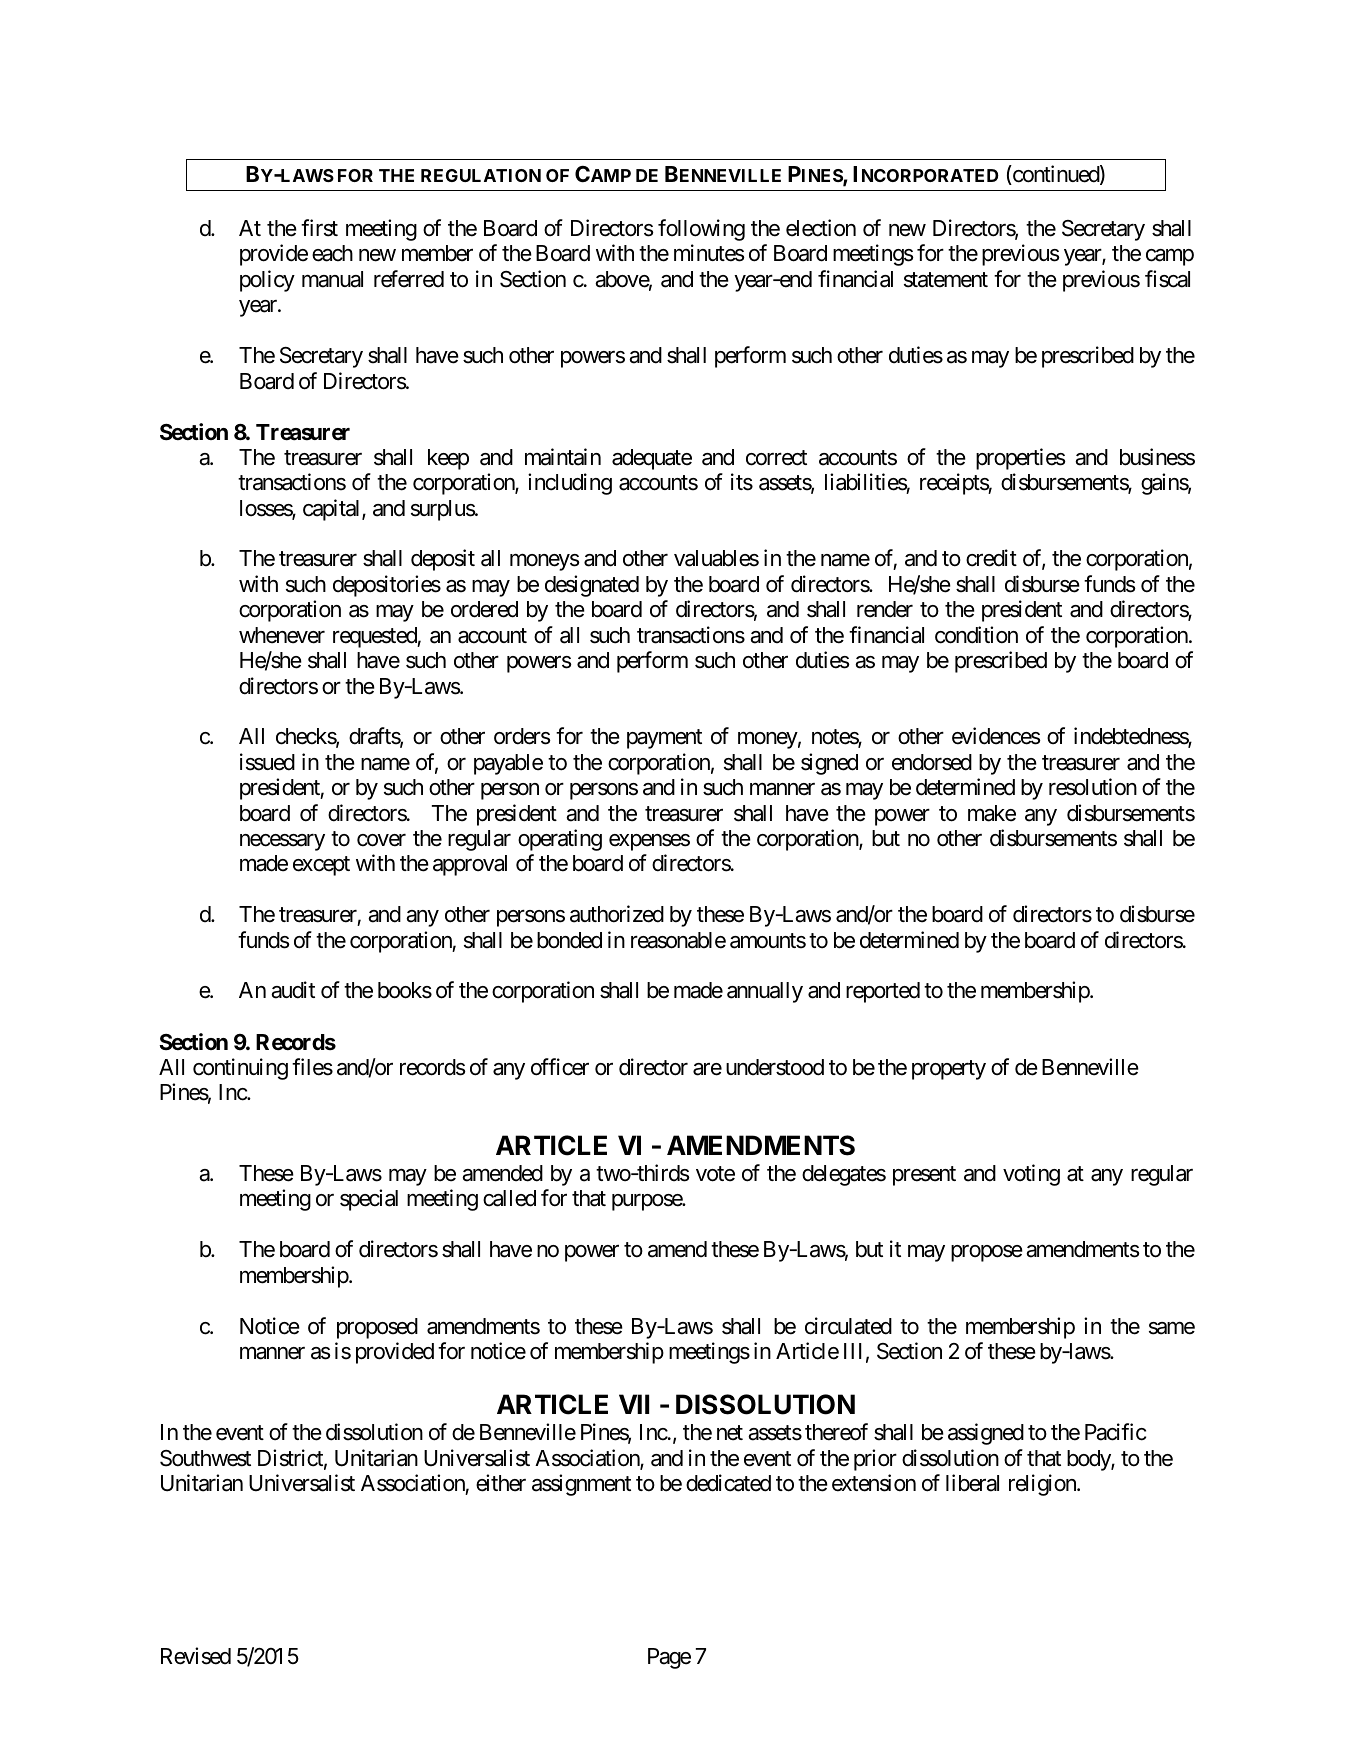  I want to click on payment, so click(664, 739).
